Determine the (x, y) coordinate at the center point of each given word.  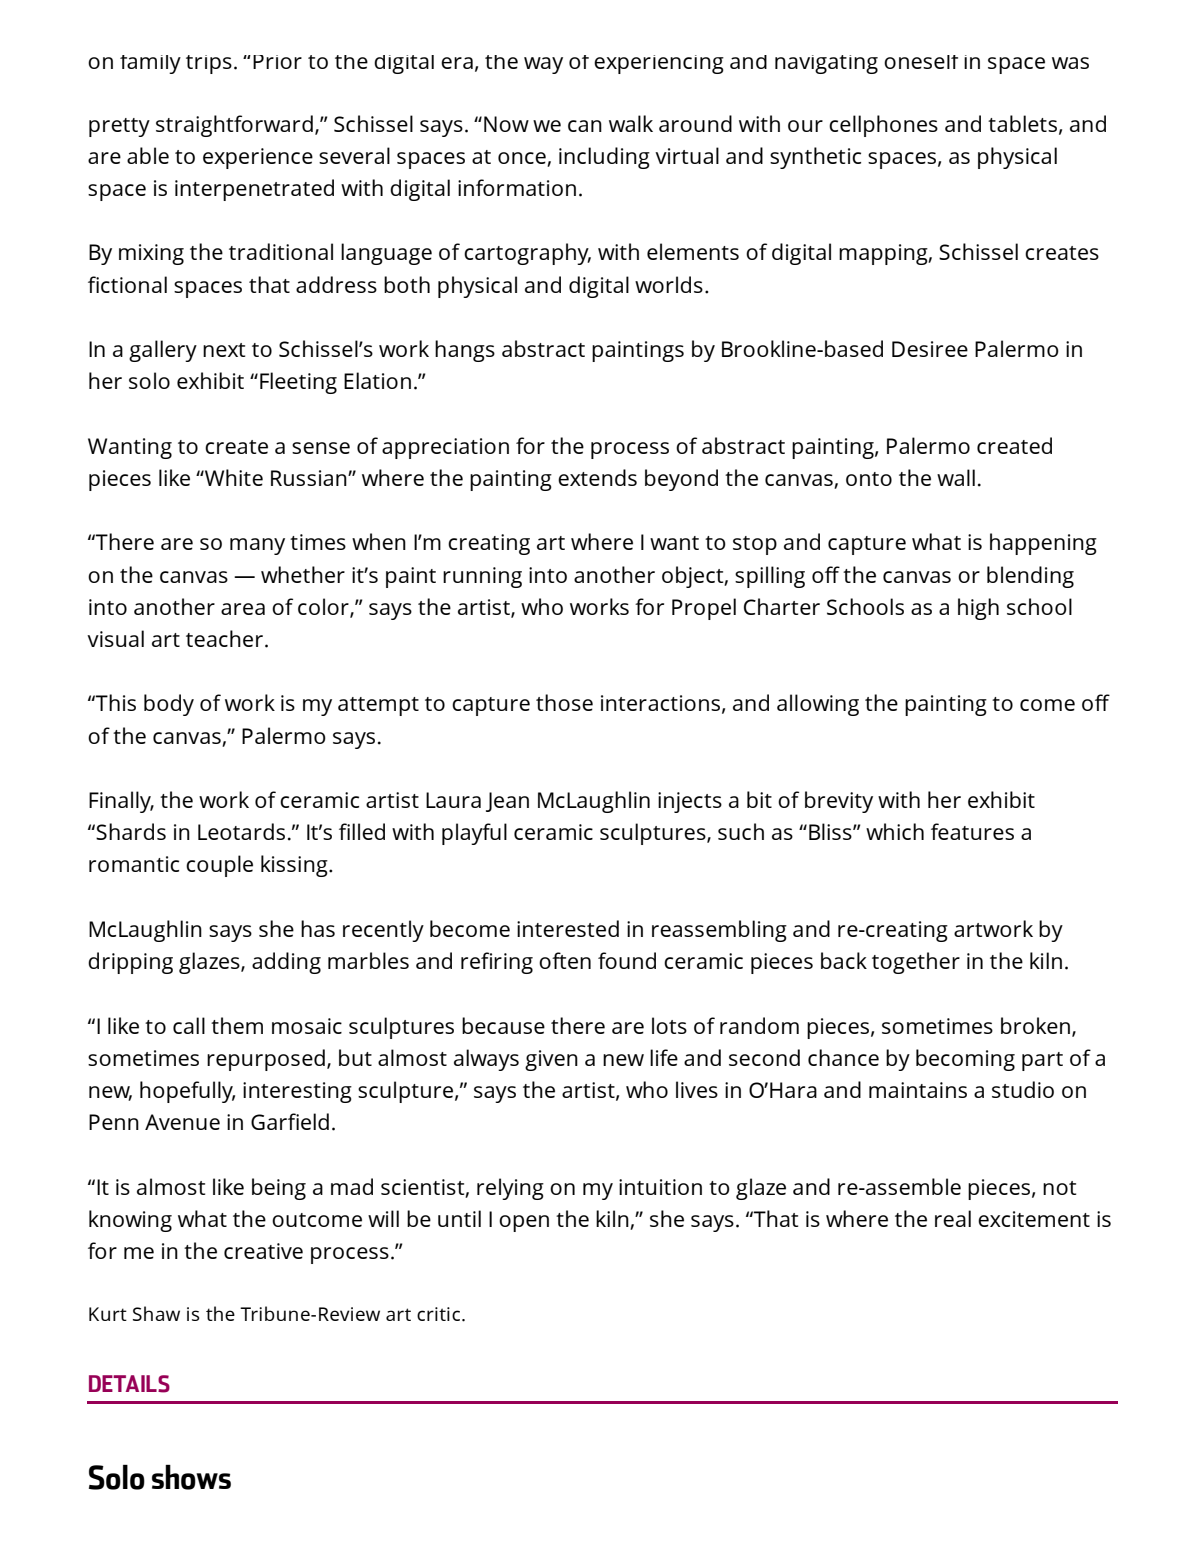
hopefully (187, 1092)
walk (631, 123)
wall (956, 477)
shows (191, 1477)
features (972, 831)
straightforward (234, 126)
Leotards (241, 831)
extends (597, 477)
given (551, 1060)
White (233, 477)
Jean (507, 802)
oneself (921, 62)
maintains (918, 1090)
